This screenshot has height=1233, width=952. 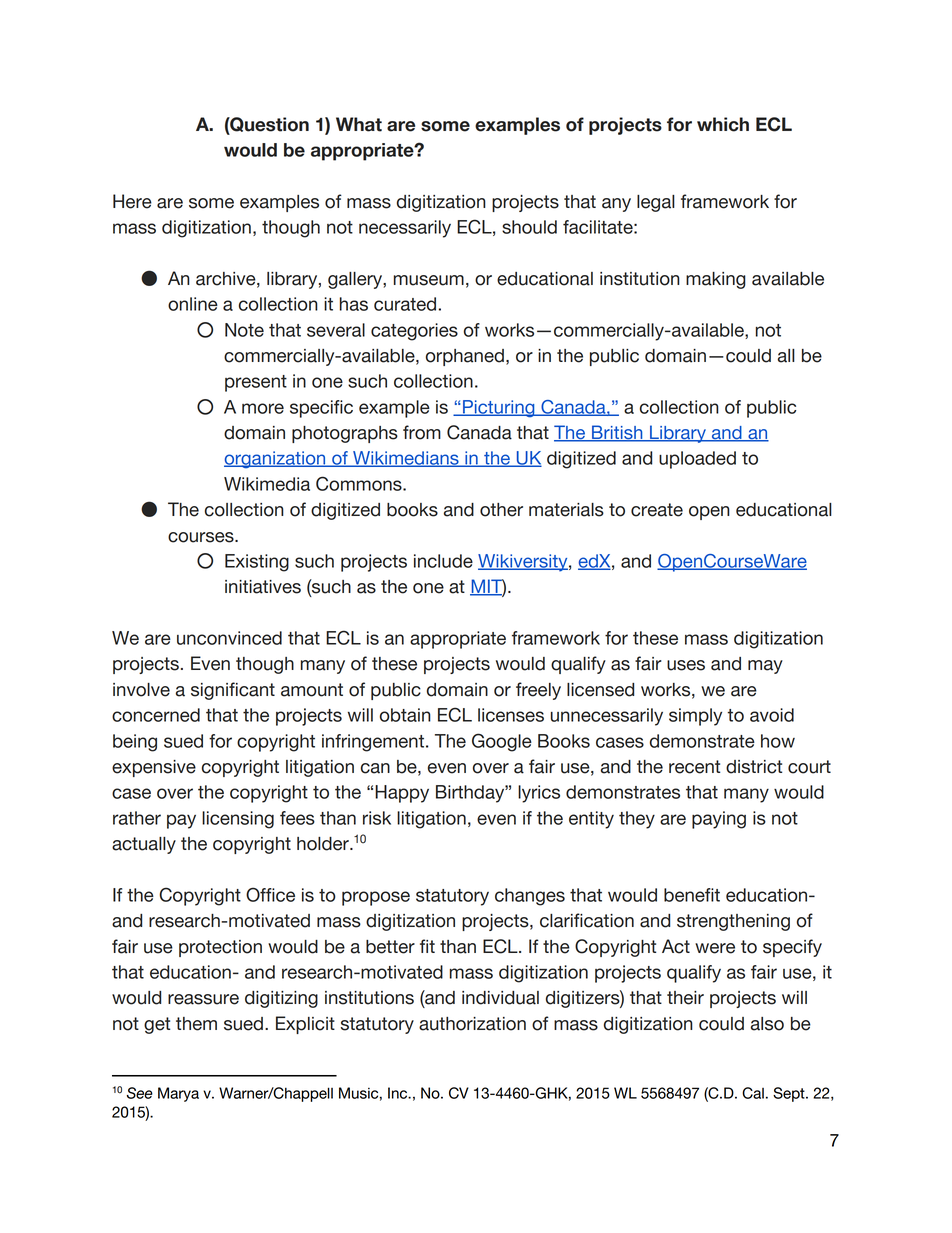 What do you see at coordinates (229, 638) in the screenshot?
I see `unconvinced` at bounding box center [229, 638].
